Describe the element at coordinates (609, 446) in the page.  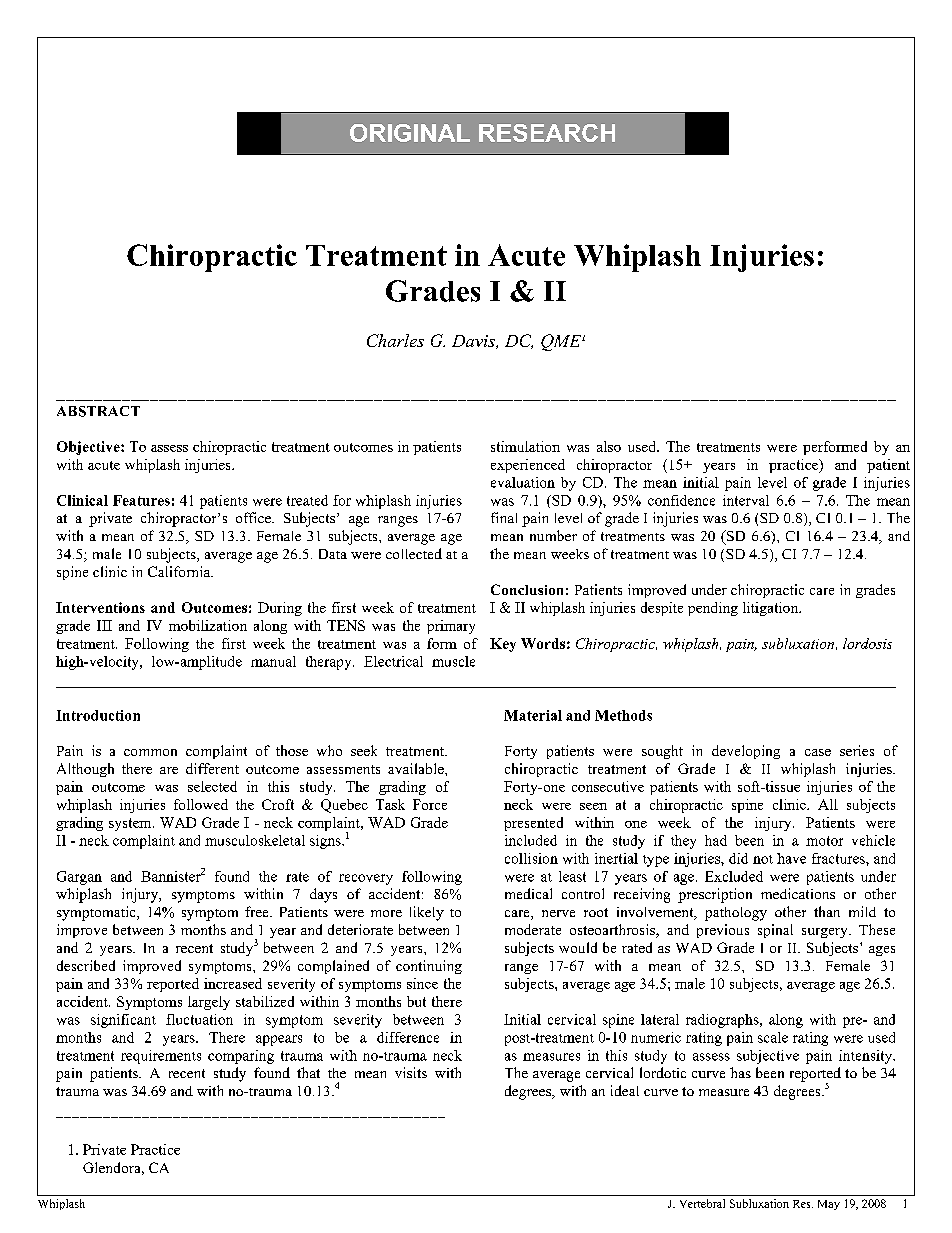
I see `also` at that location.
